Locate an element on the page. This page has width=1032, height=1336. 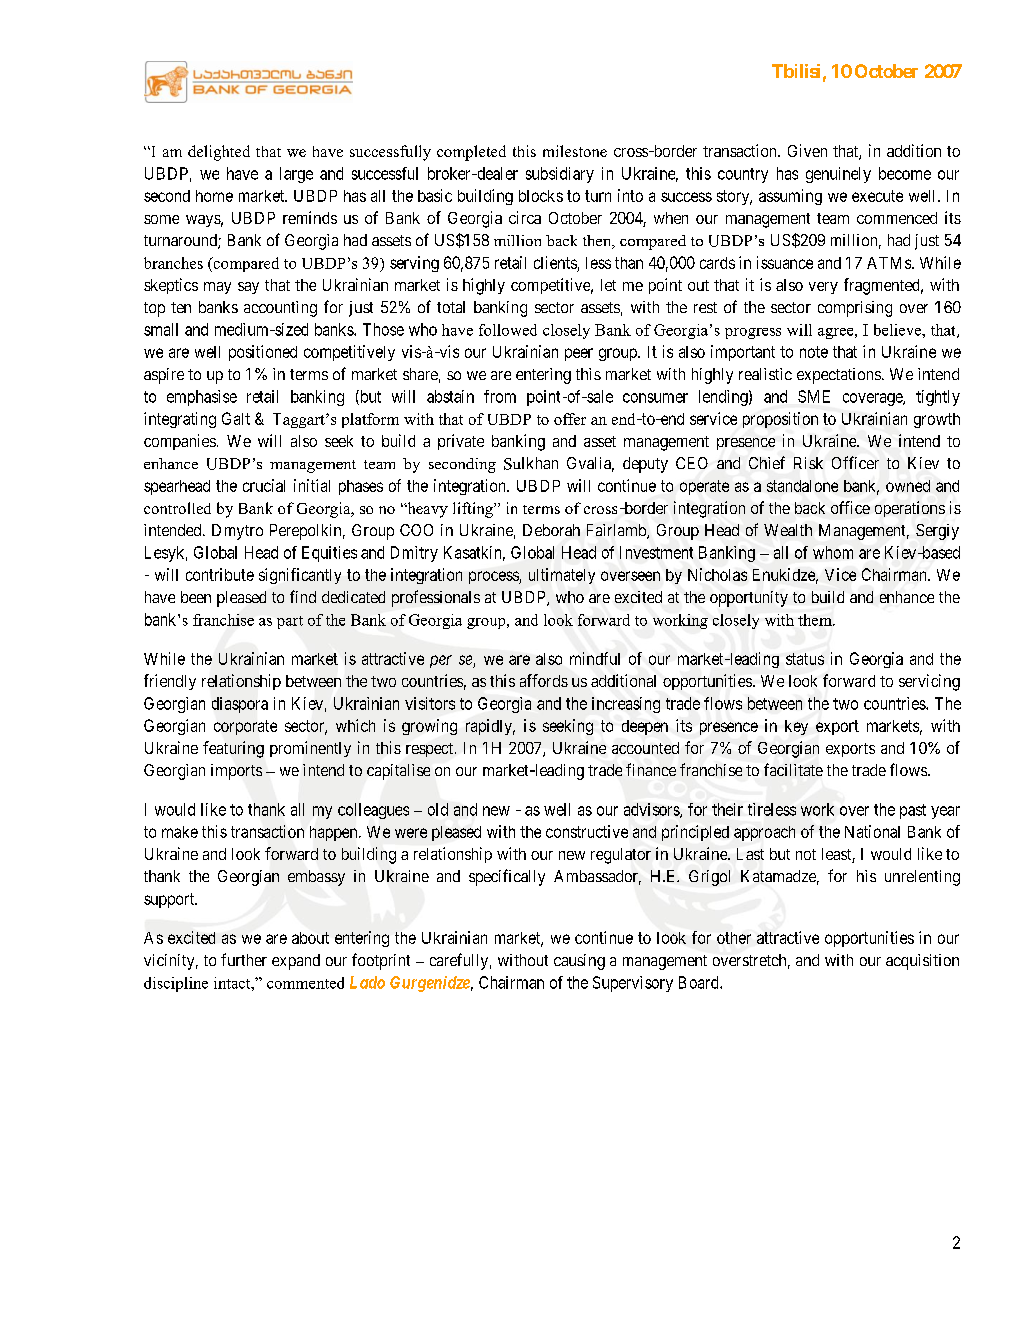
contribute is located at coordinates (220, 574).
